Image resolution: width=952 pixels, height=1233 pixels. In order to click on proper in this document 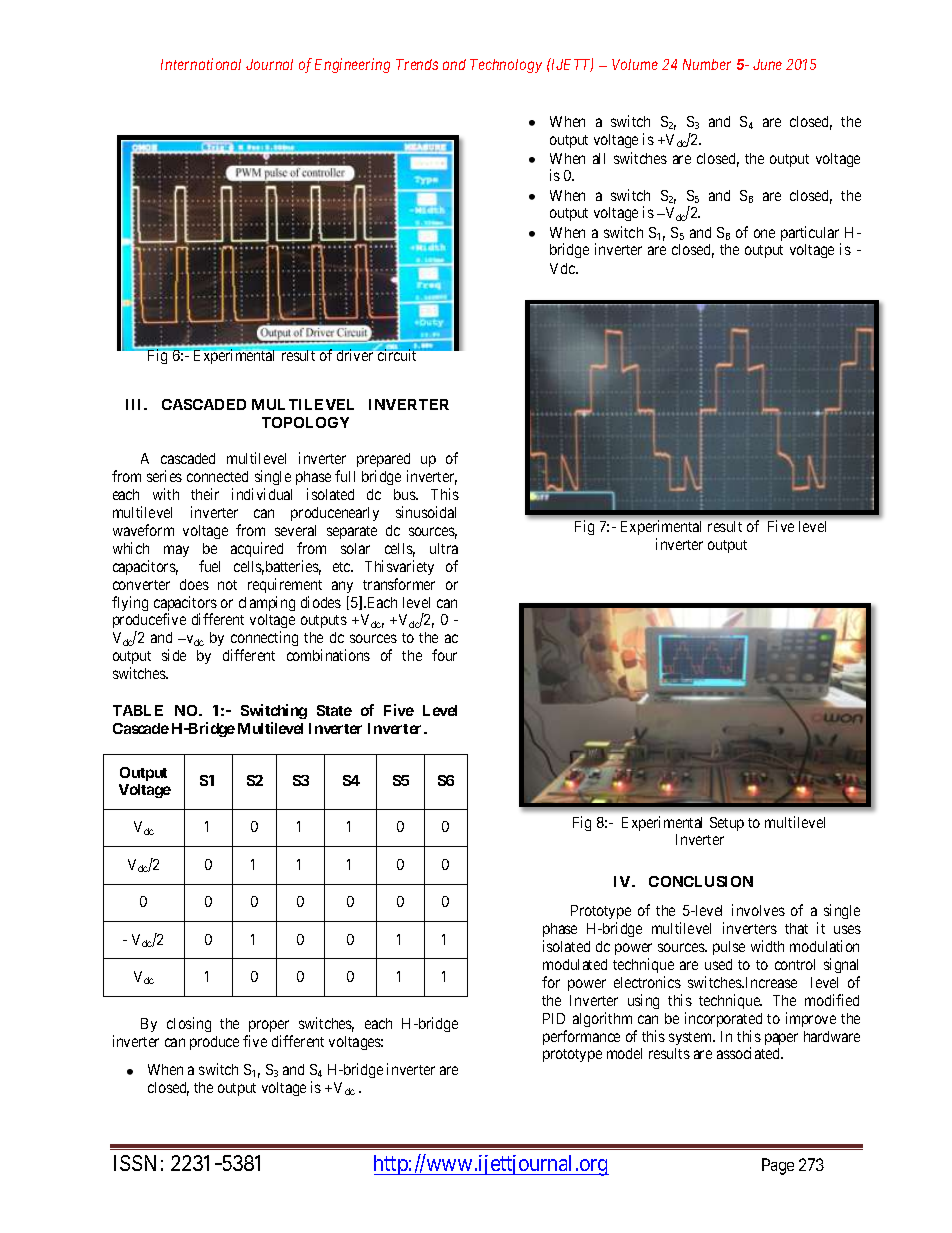, I will do `click(269, 1026)`.
